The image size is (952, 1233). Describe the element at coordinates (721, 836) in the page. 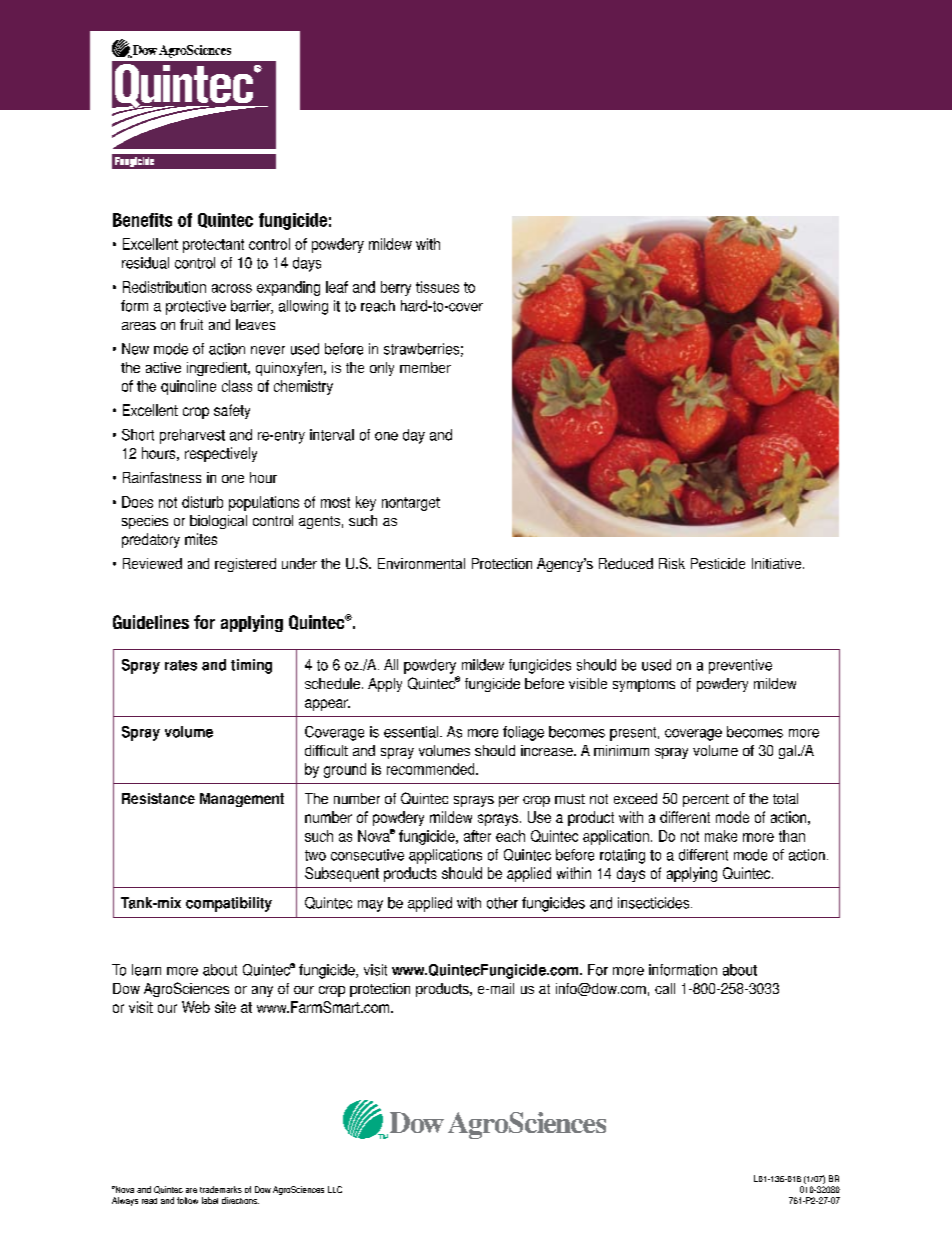

I see `make` at that location.
